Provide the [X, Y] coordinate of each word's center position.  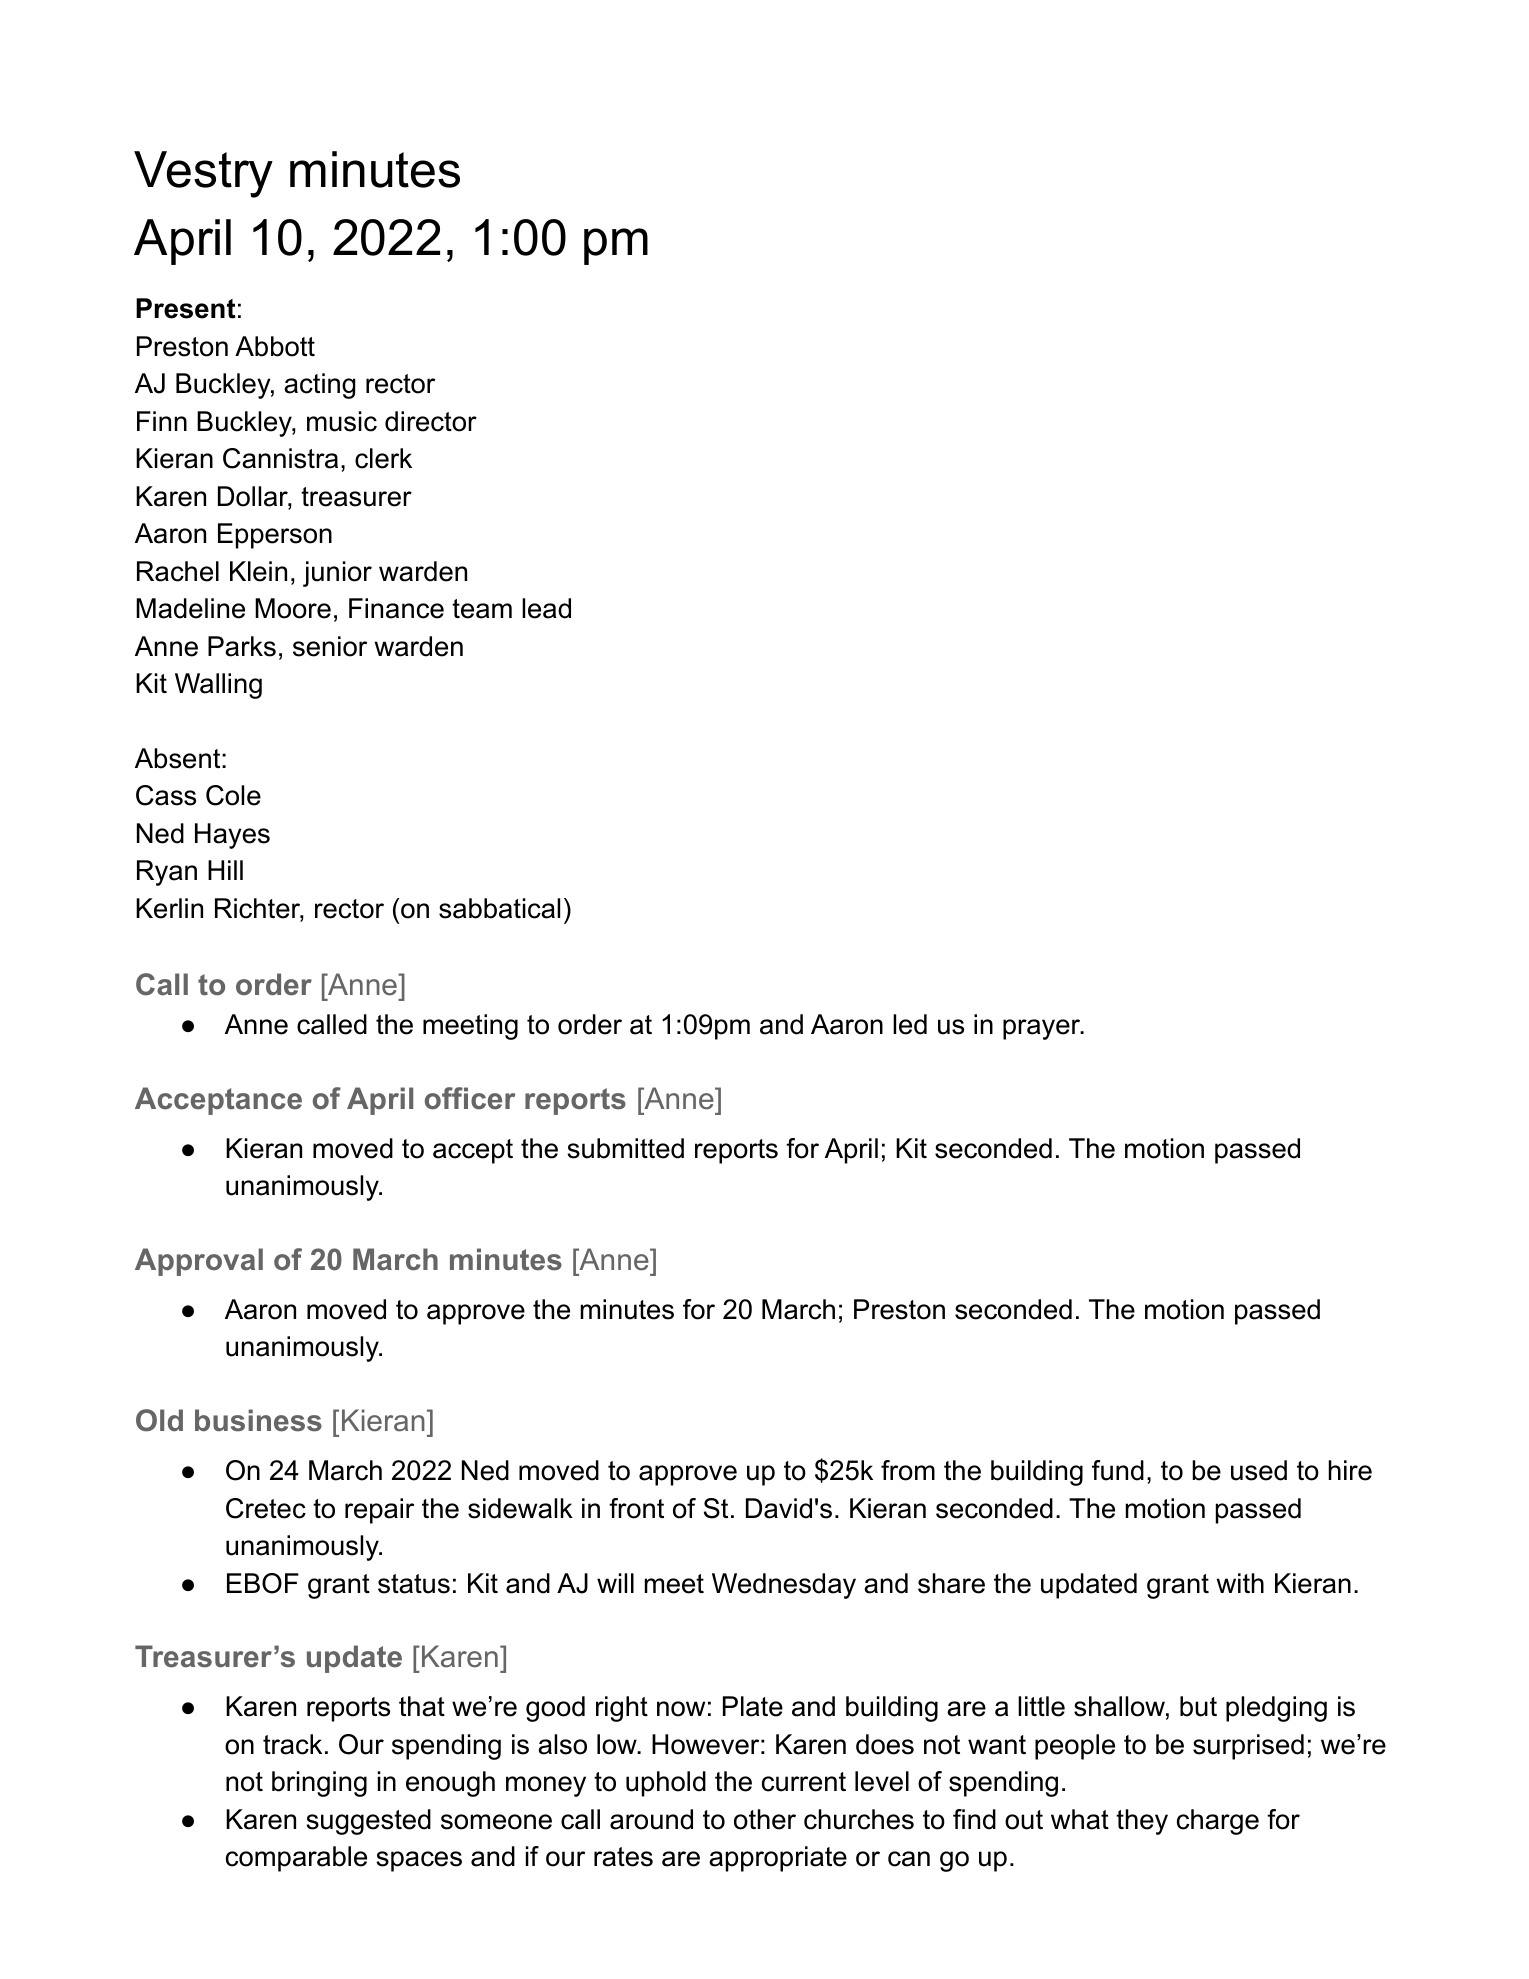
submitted [625, 1148]
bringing [319, 1784]
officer [470, 1098]
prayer [1043, 1029]
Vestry [203, 174]
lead [546, 608]
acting [319, 386]
